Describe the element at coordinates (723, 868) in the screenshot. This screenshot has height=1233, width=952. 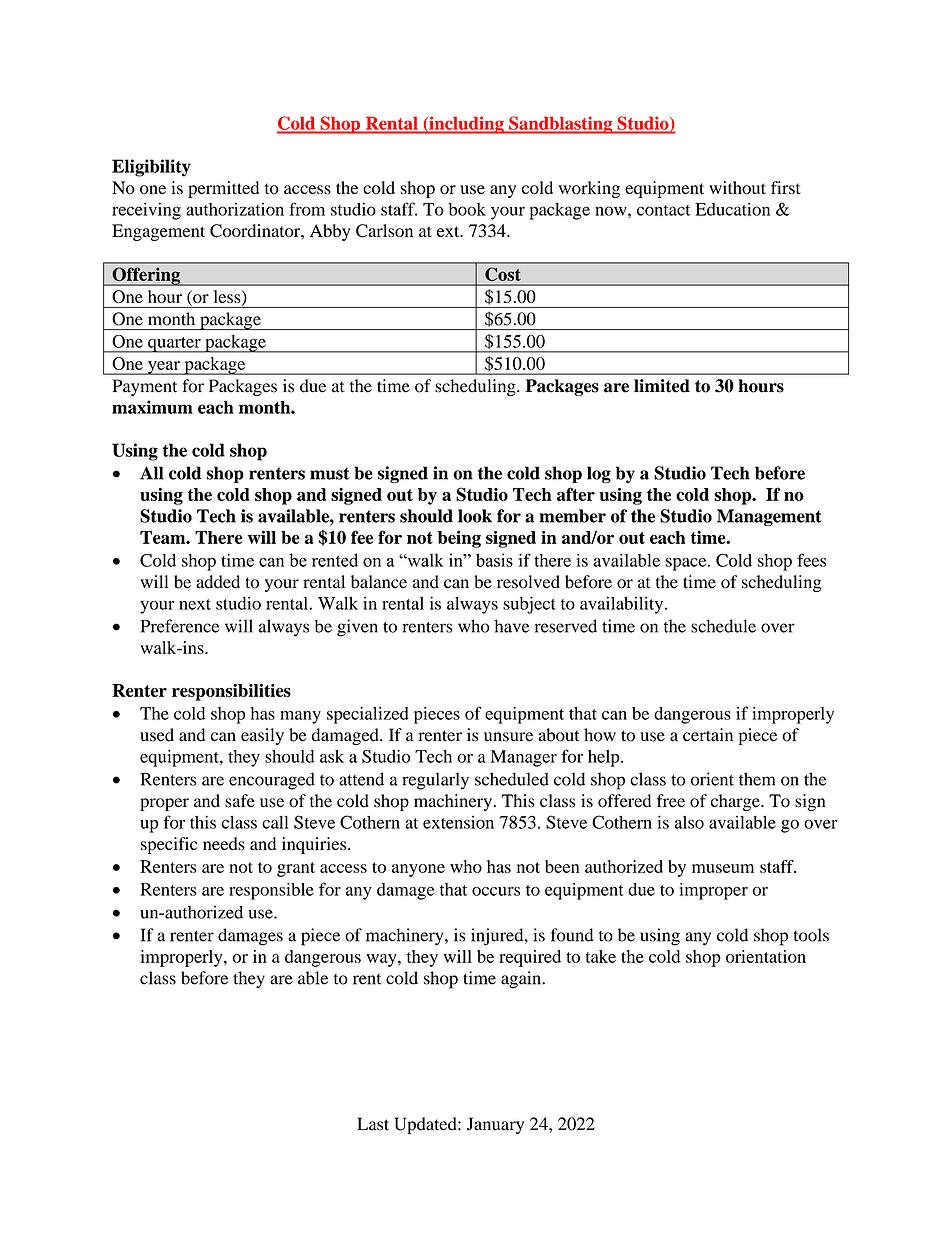
I see `museum` at that location.
